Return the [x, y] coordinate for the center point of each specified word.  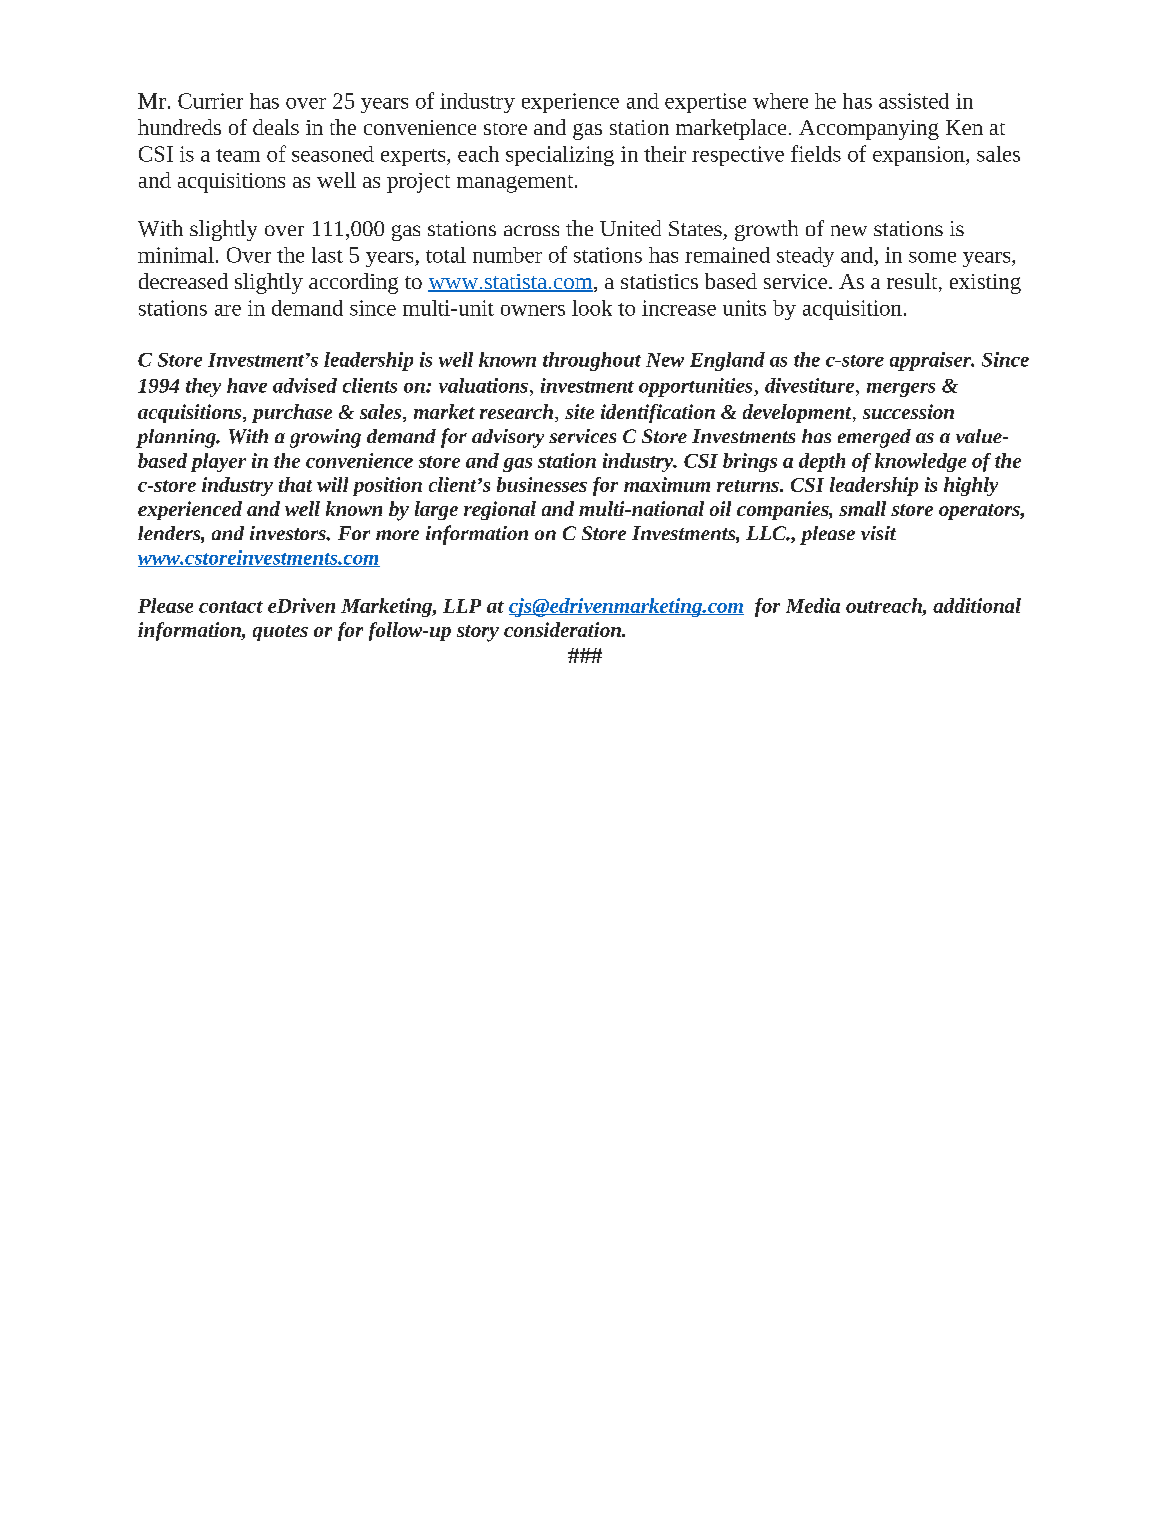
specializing [560, 156]
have [247, 385]
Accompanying [869, 130]
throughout [592, 361]
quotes [280, 633]
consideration [563, 629]
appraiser [932, 361]
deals [276, 127]
